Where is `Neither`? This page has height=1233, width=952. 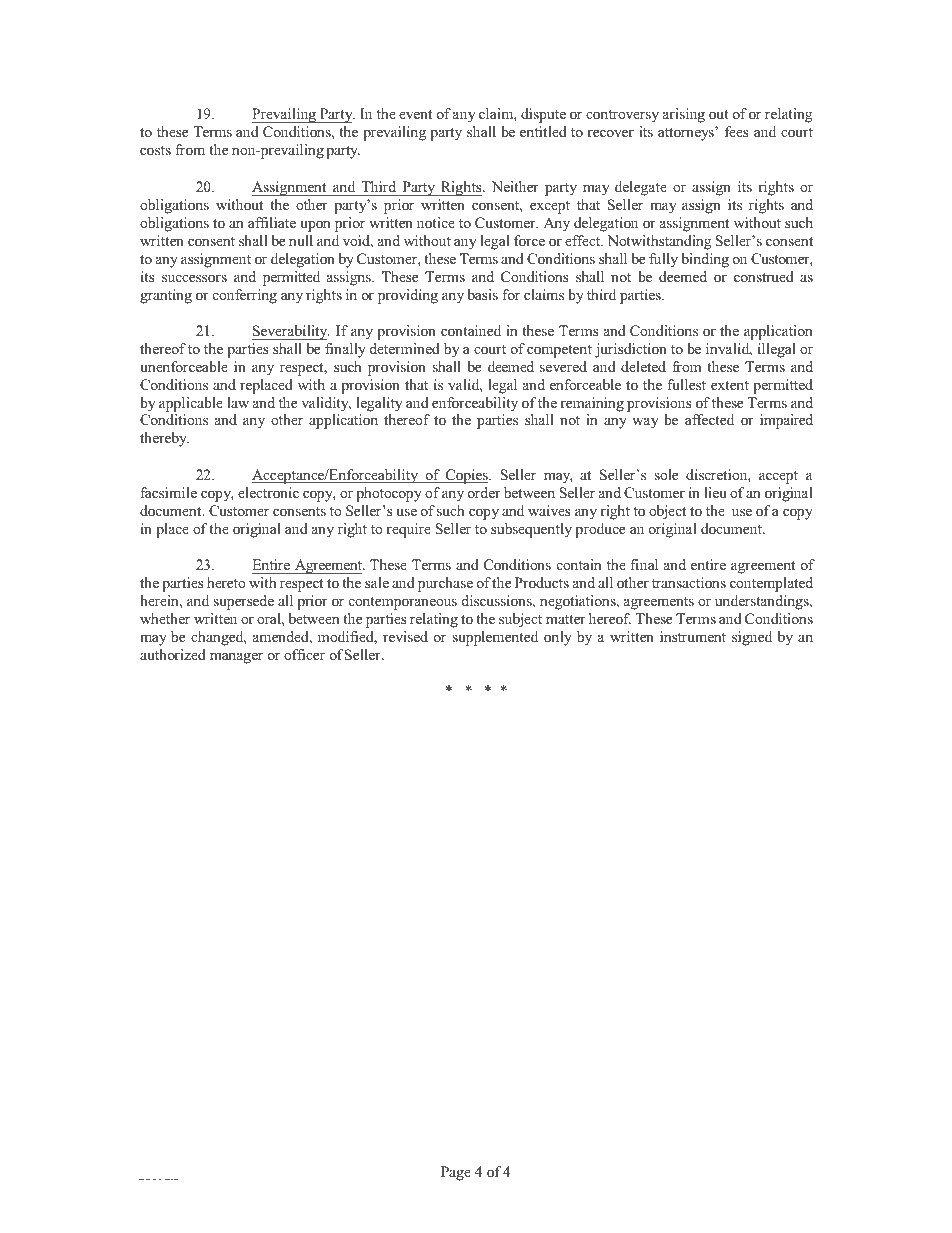
Neither is located at coordinates (515, 186).
